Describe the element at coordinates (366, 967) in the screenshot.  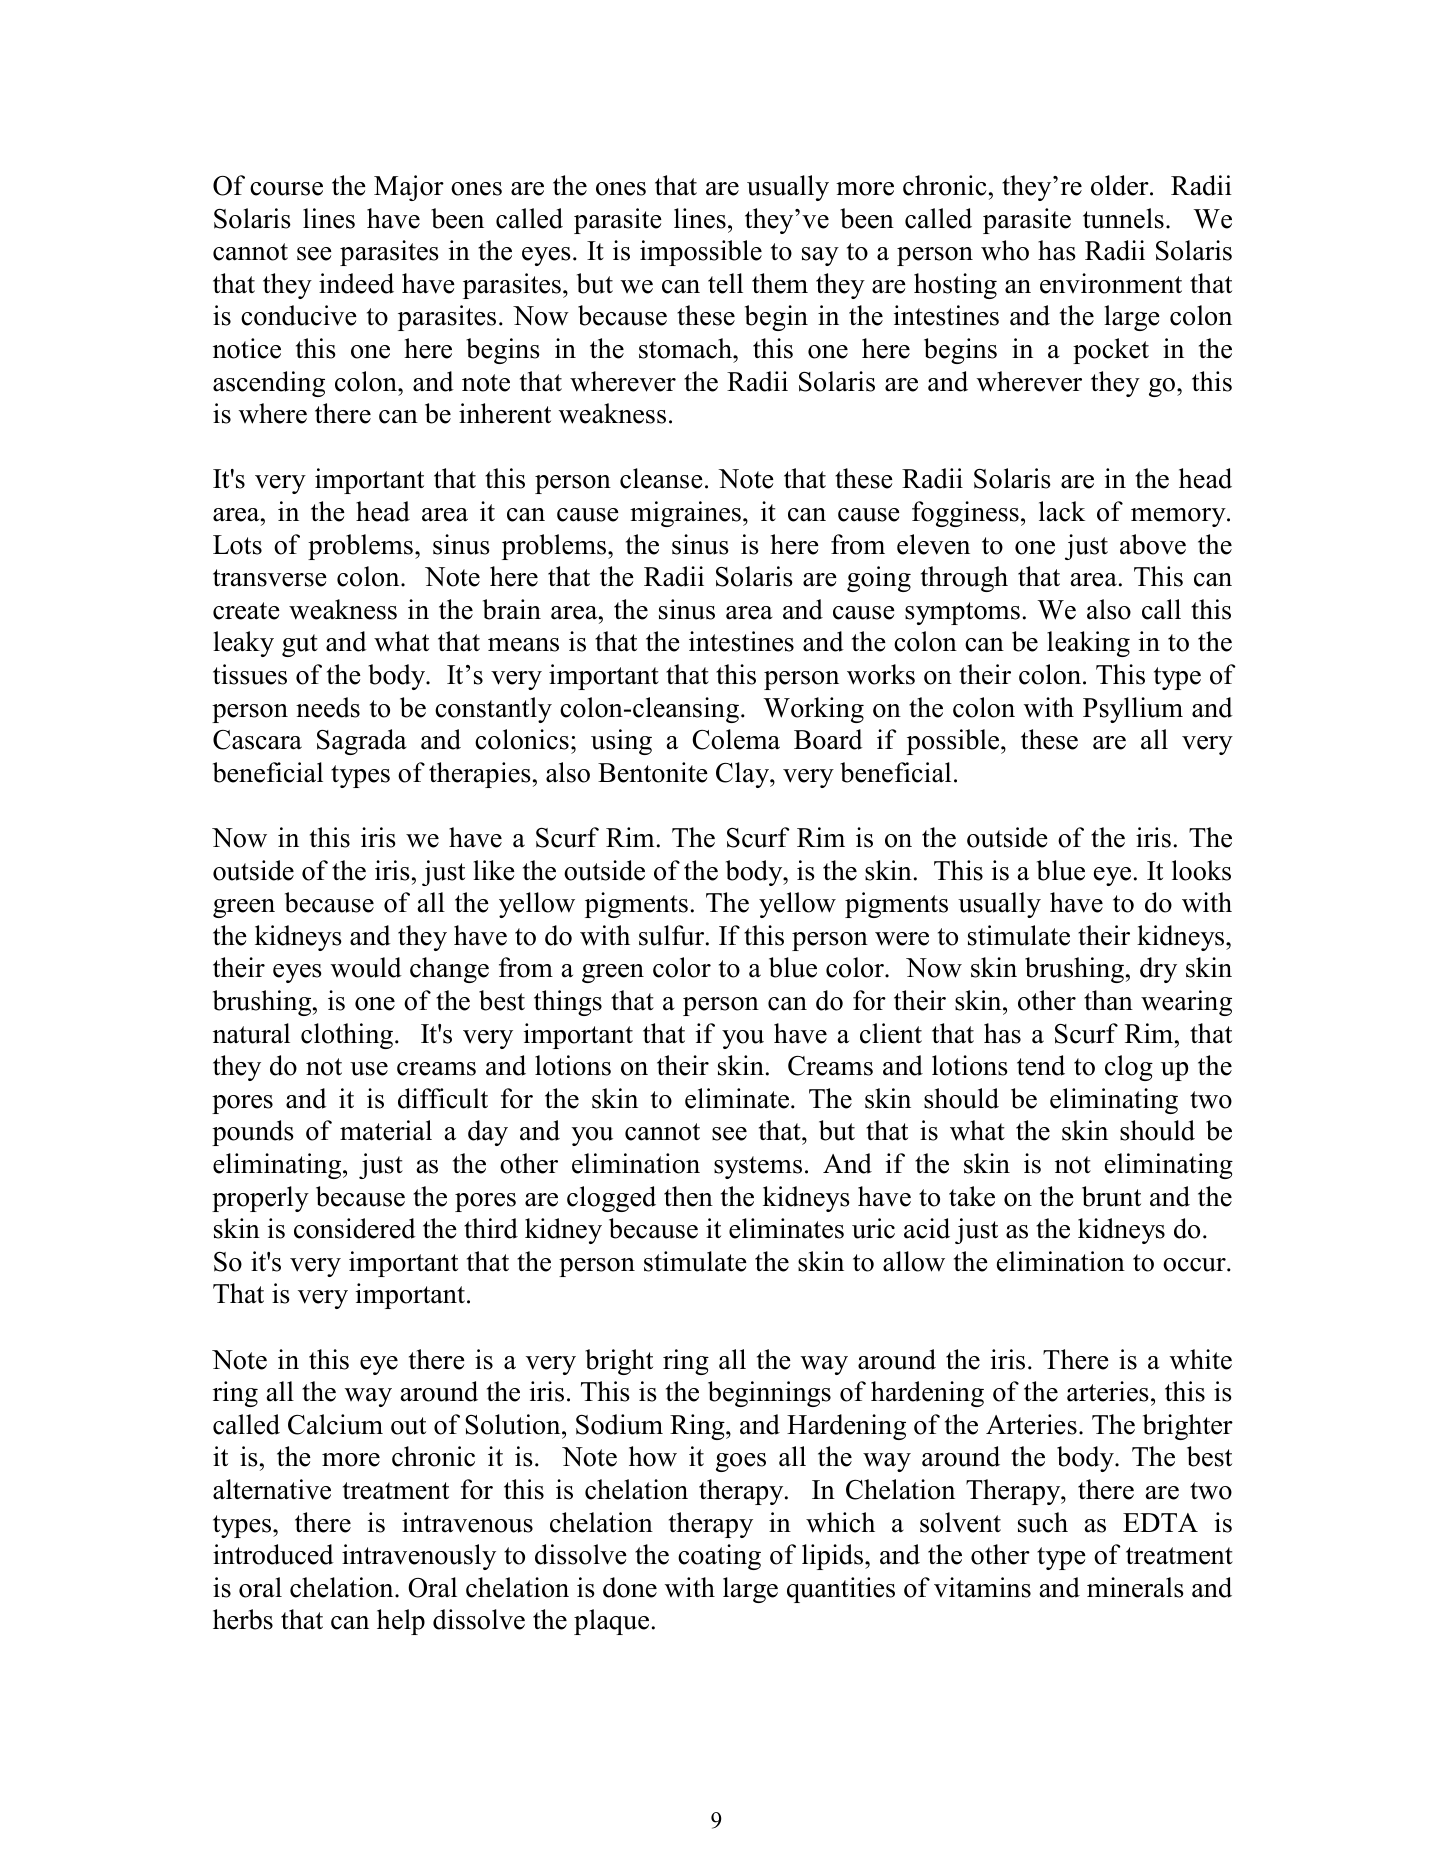
I see `would` at that location.
